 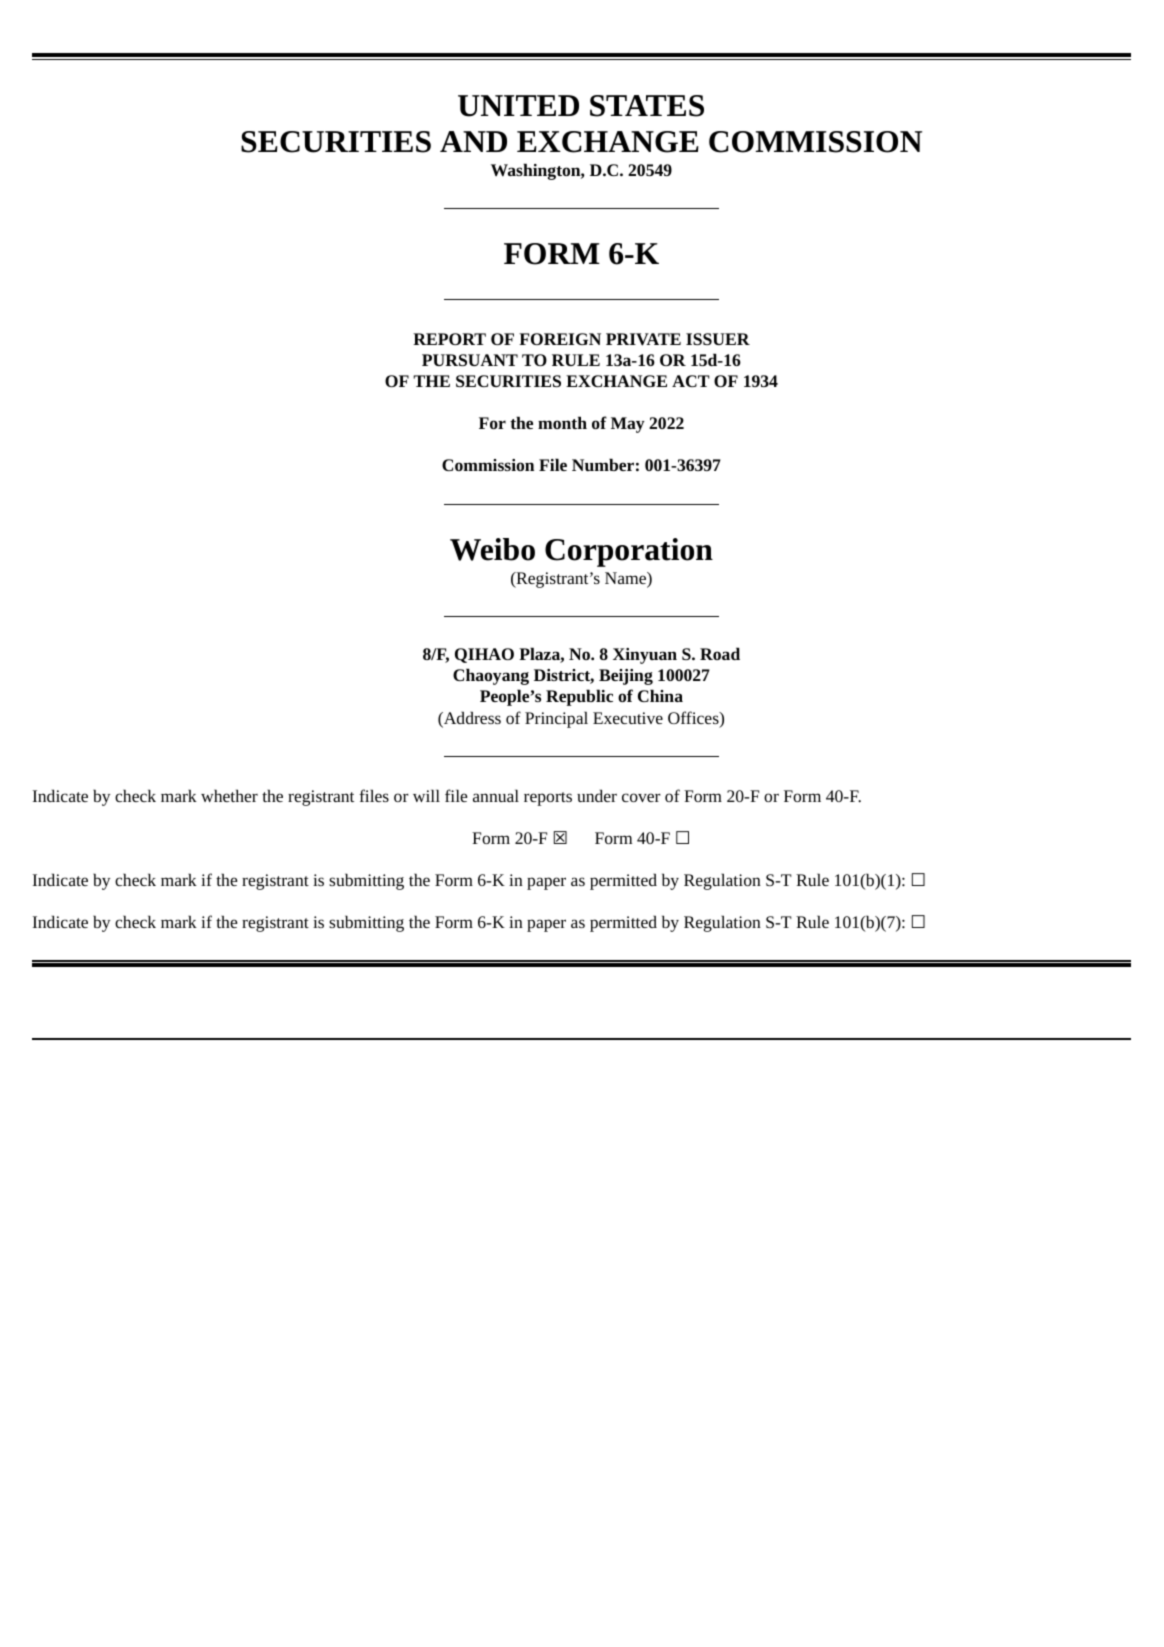 I want to click on AND, so click(x=473, y=141).
